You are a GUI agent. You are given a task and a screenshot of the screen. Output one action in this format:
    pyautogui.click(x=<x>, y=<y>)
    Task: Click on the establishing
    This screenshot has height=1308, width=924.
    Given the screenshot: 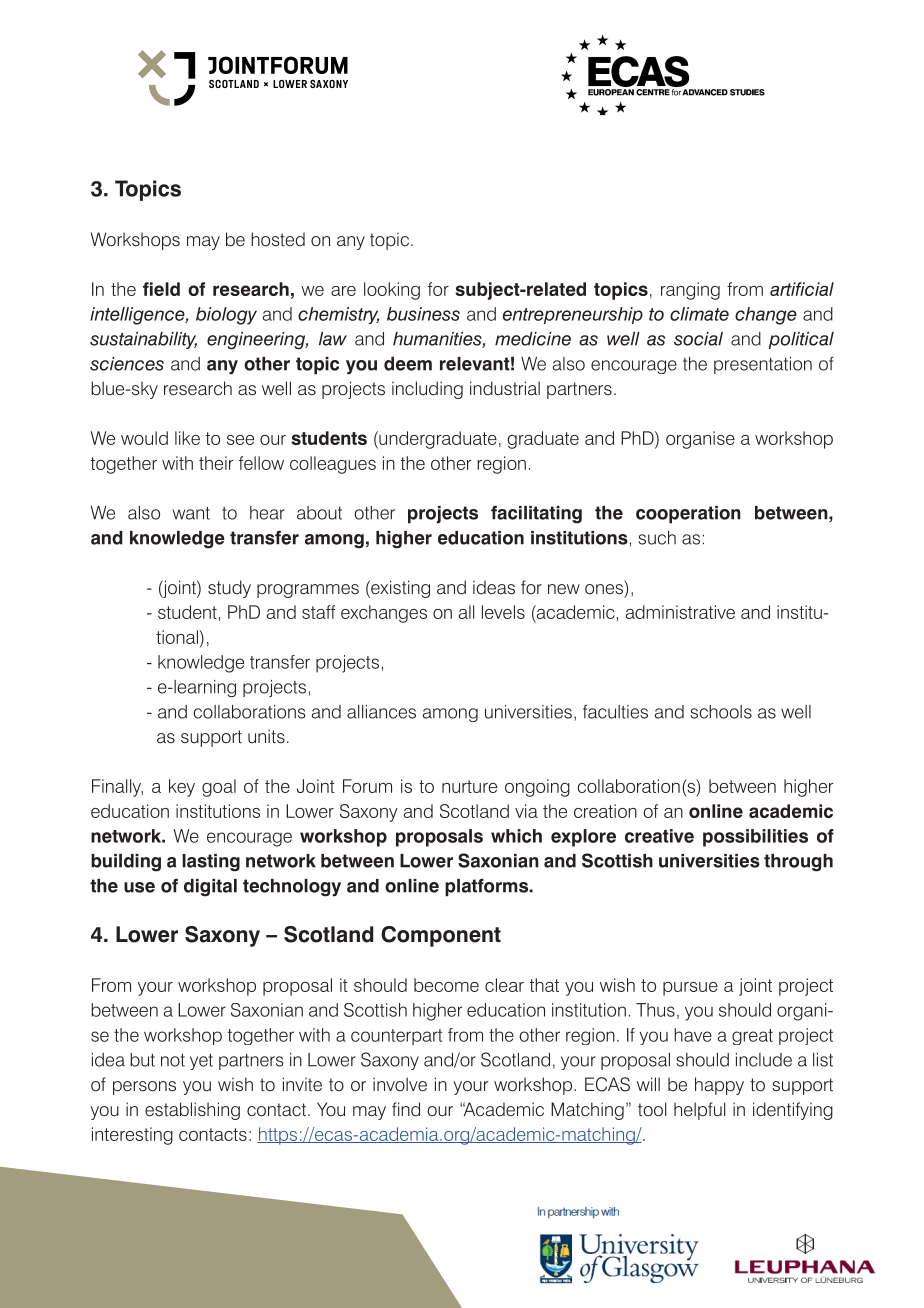 What is the action you would take?
    pyautogui.click(x=192, y=1111)
